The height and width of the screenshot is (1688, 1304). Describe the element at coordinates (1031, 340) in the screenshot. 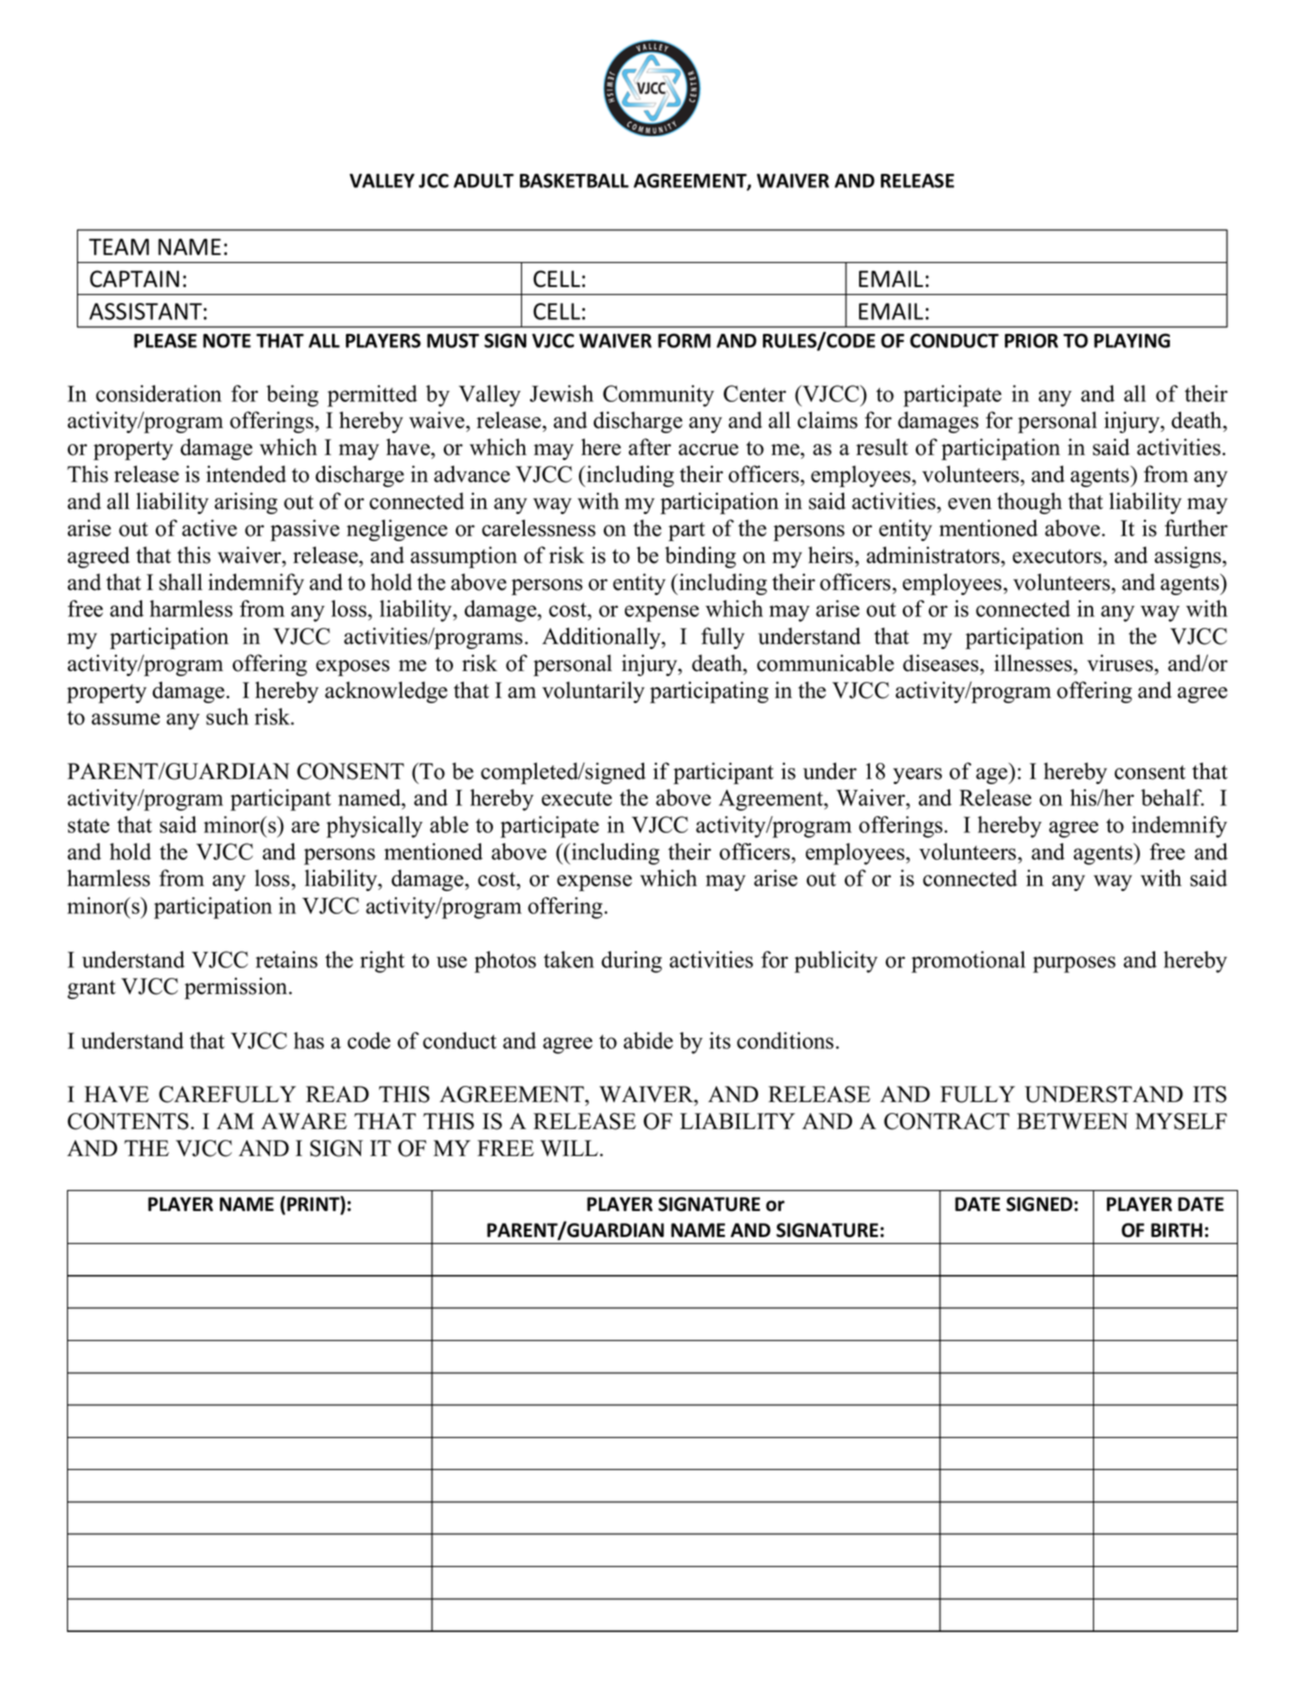

I see `PRIOR` at that location.
